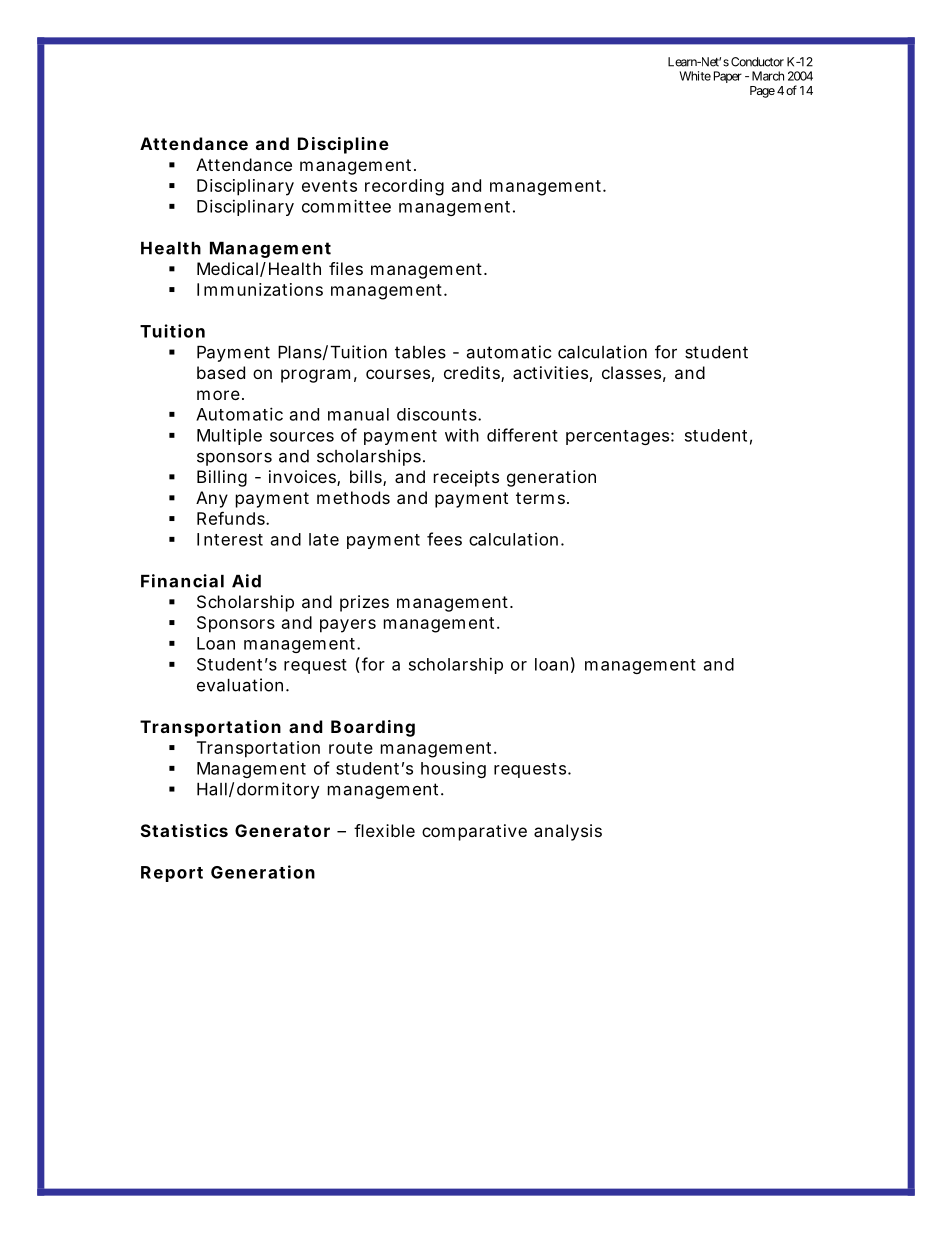 The height and width of the page is (1233, 952). Describe the element at coordinates (540, 498) in the page. I see `terms` at that location.
